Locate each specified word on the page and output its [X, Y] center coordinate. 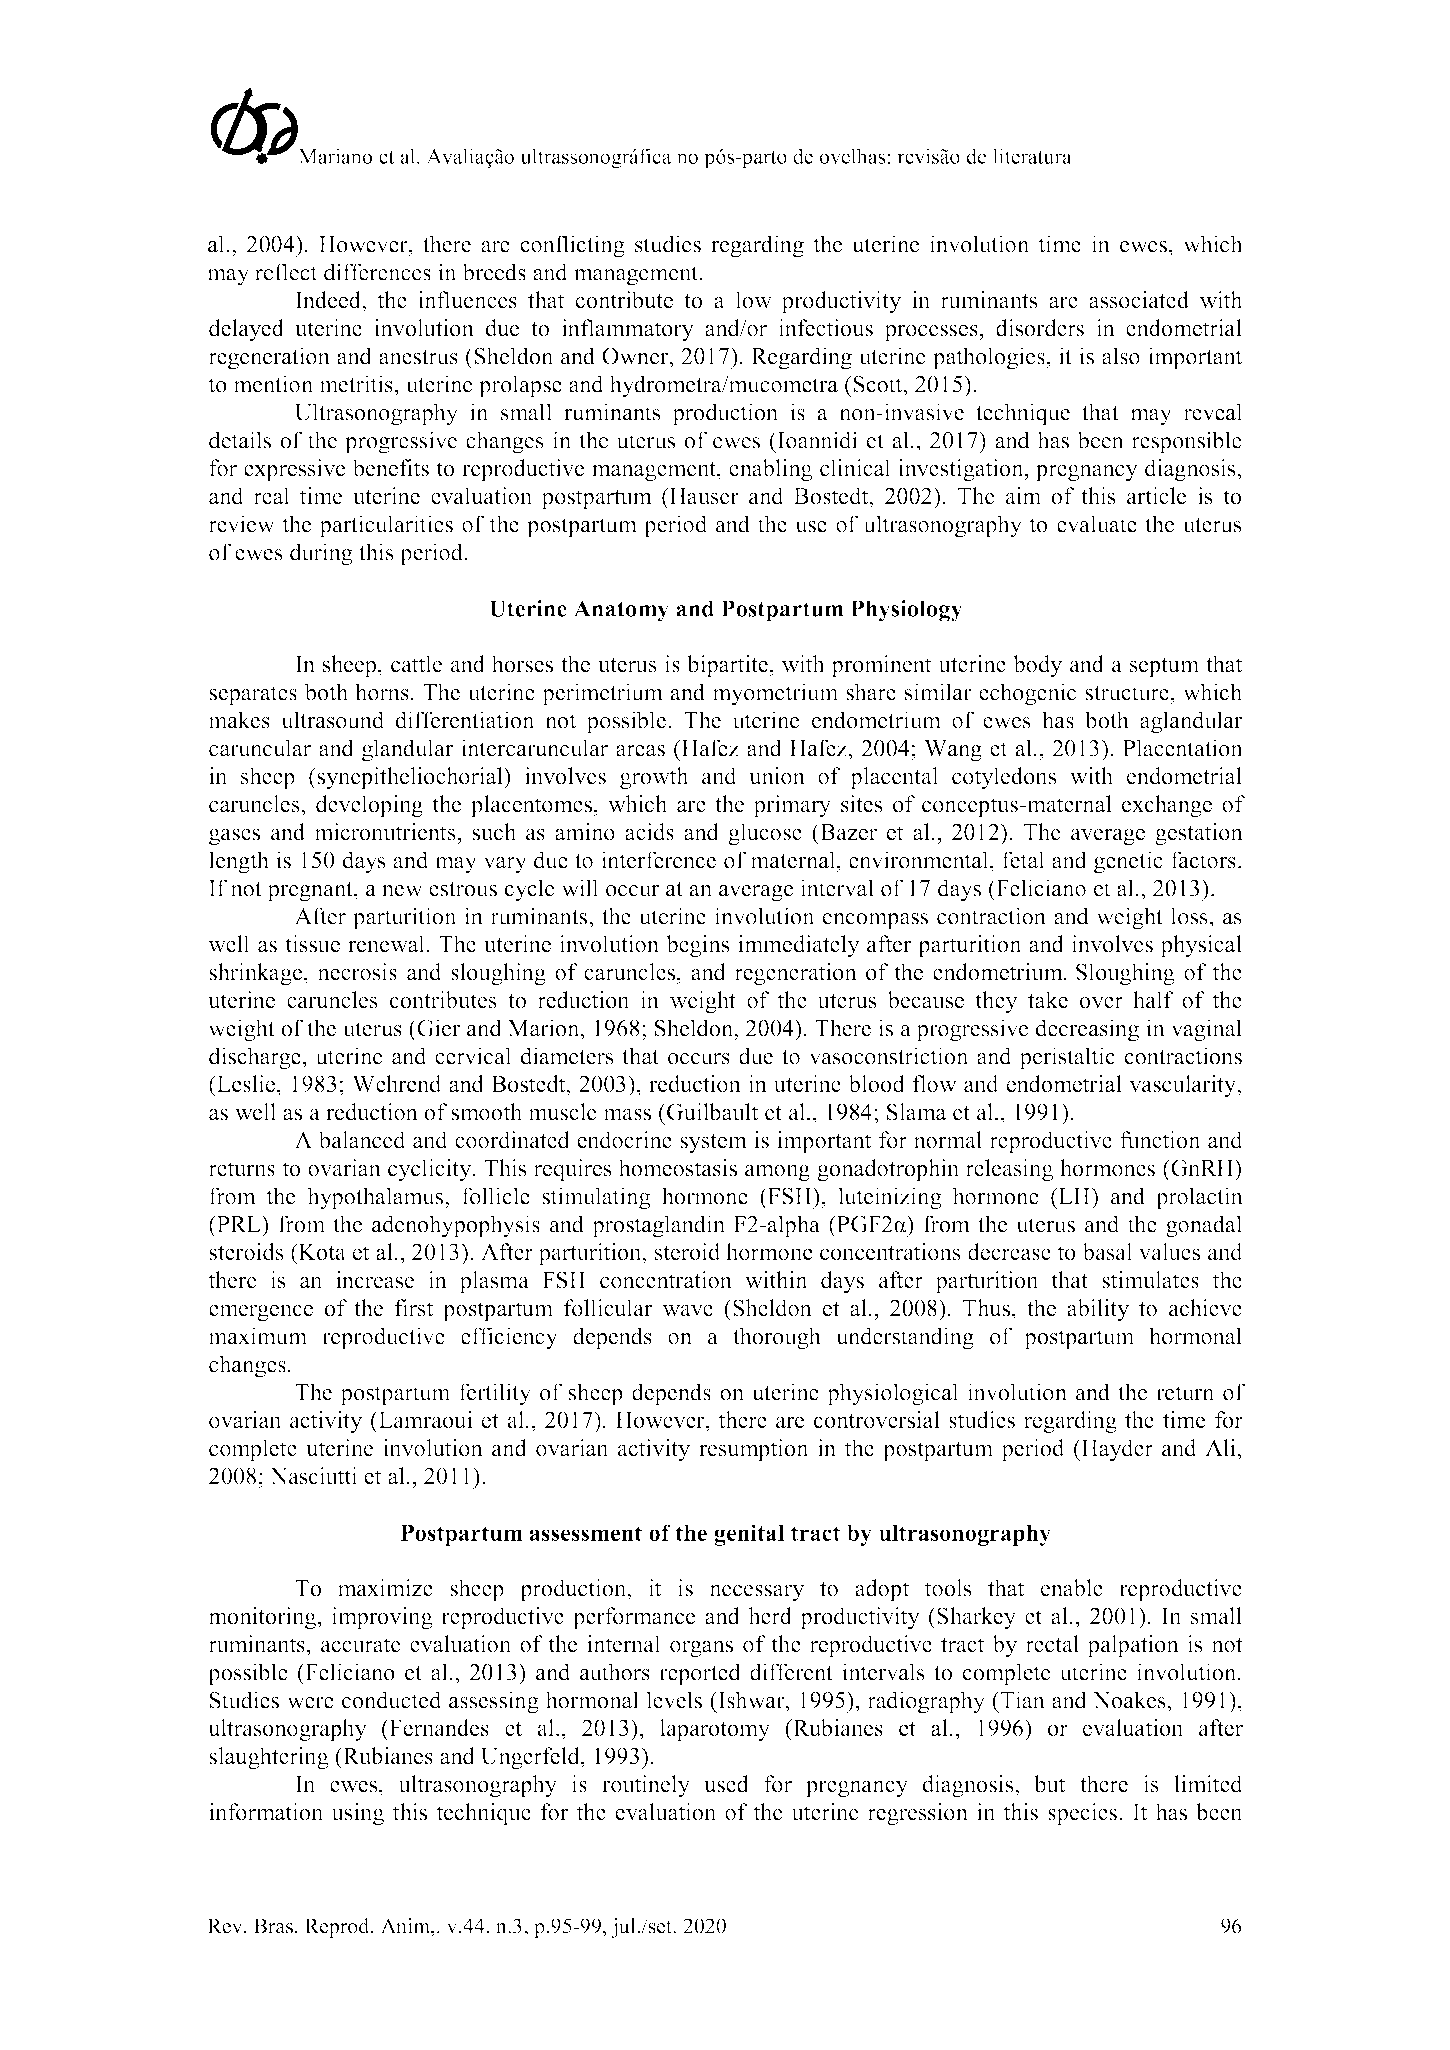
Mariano [335, 156]
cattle [416, 664]
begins [697, 946]
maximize [385, 1588]
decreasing [1087, 1030]
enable [1072, 1588]
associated [1139, 300]
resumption [754, 1450]
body [1037, 666]
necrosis [357, 972]
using [358, 1814]
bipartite [727, 666]
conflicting [572, 246]
